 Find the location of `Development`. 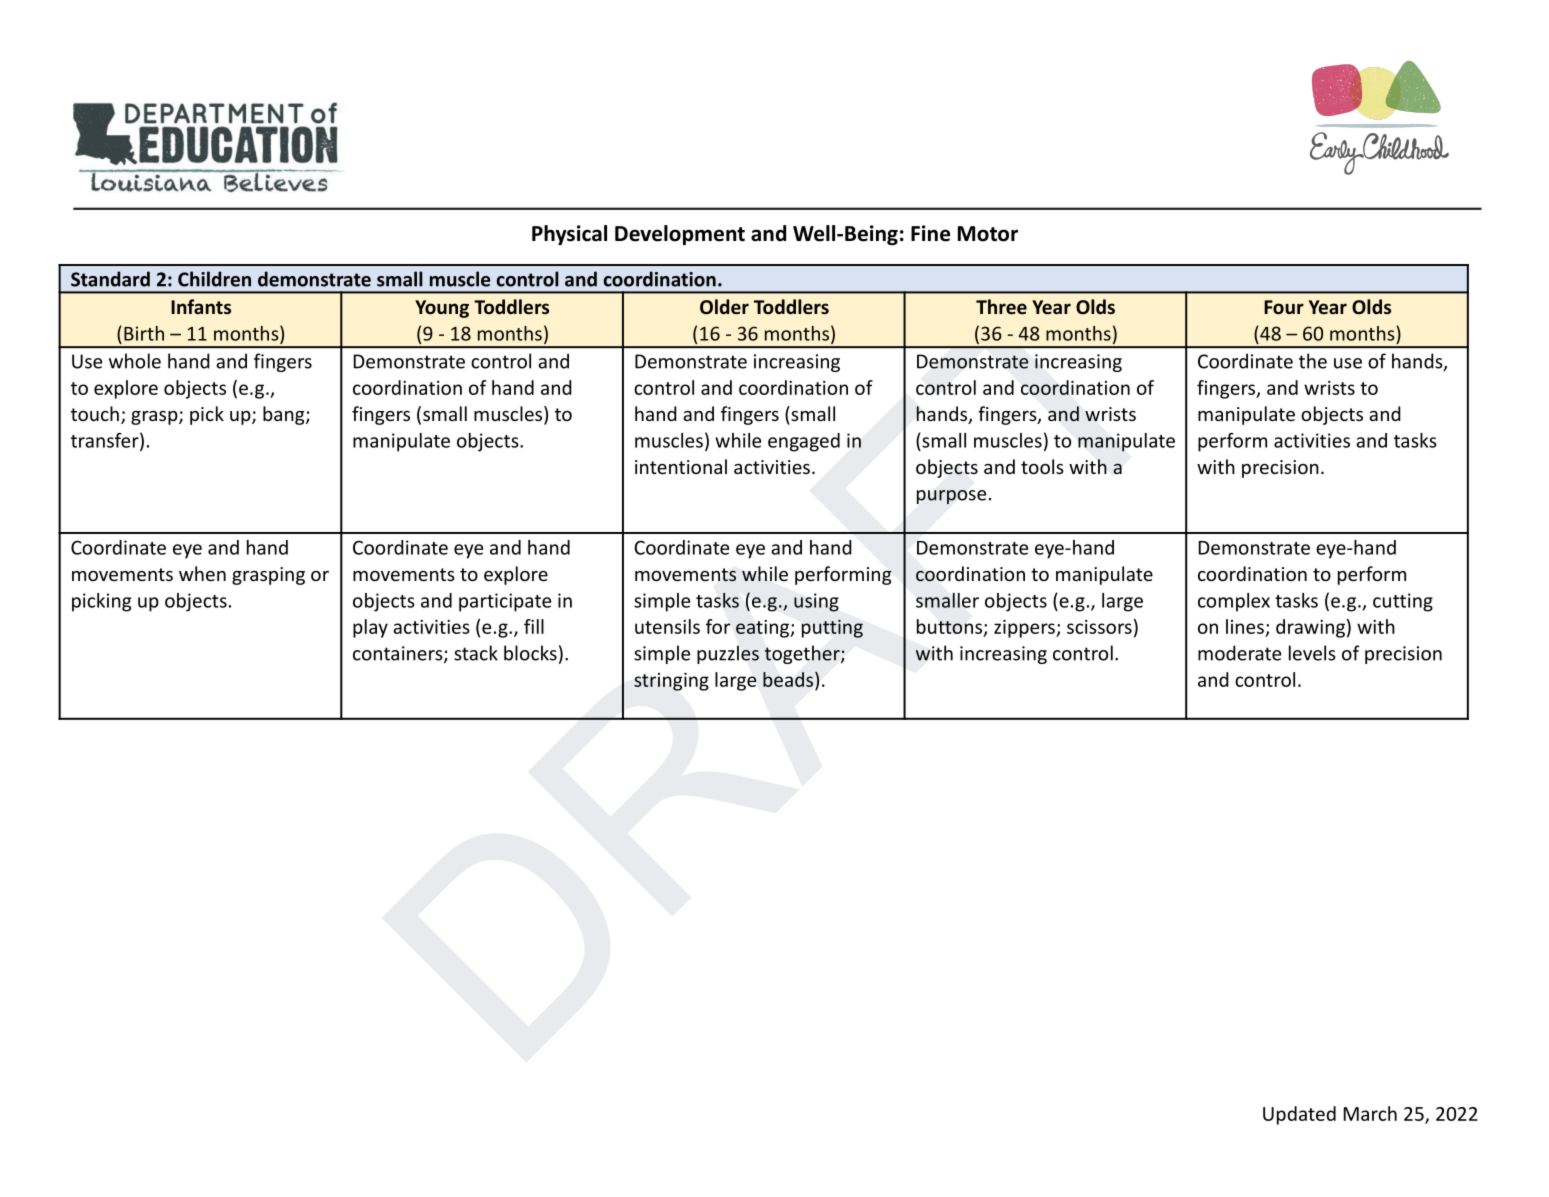

Development is located at coordinates (680, 235).
